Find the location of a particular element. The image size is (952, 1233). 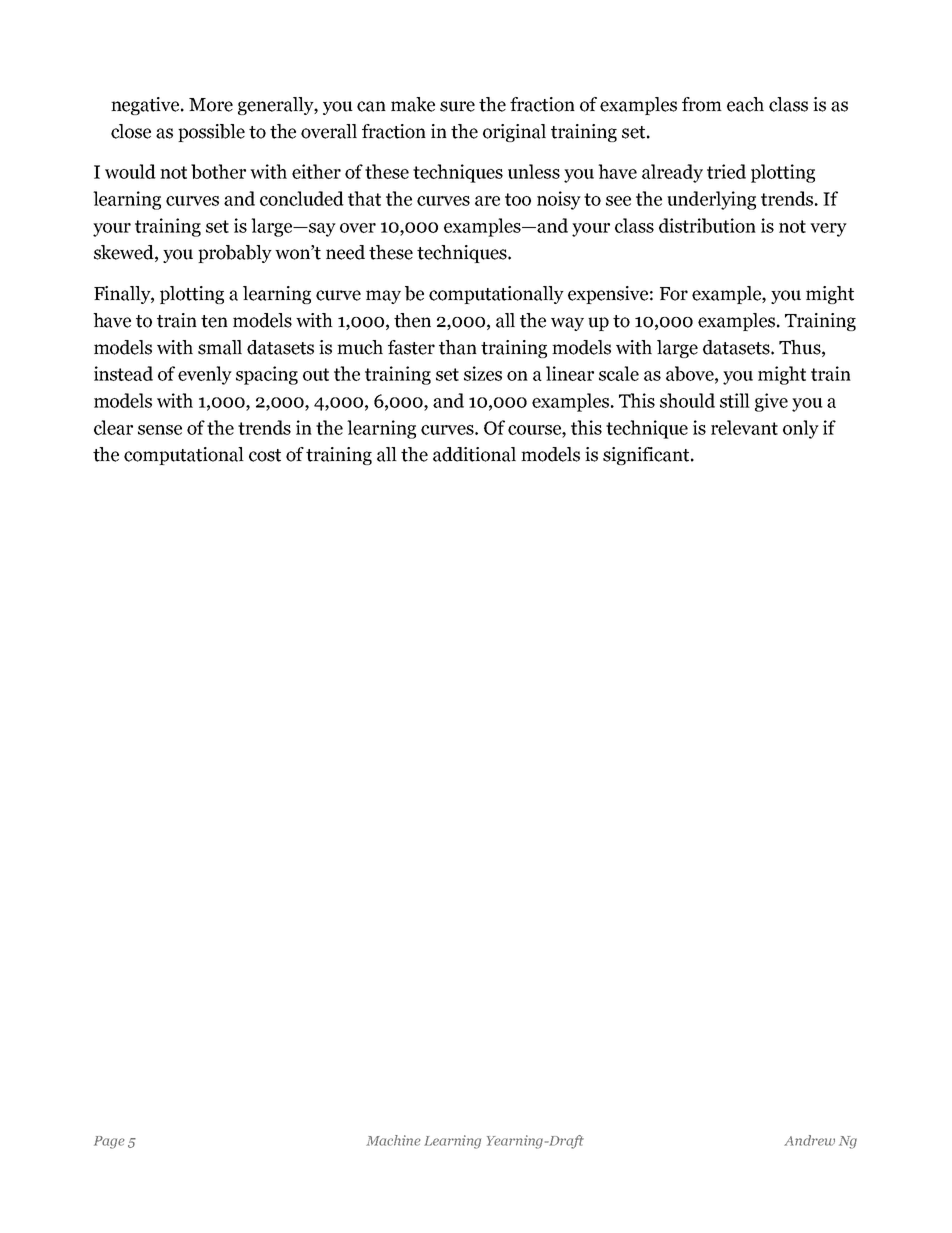

cost is located at coordinates (265, 455).
